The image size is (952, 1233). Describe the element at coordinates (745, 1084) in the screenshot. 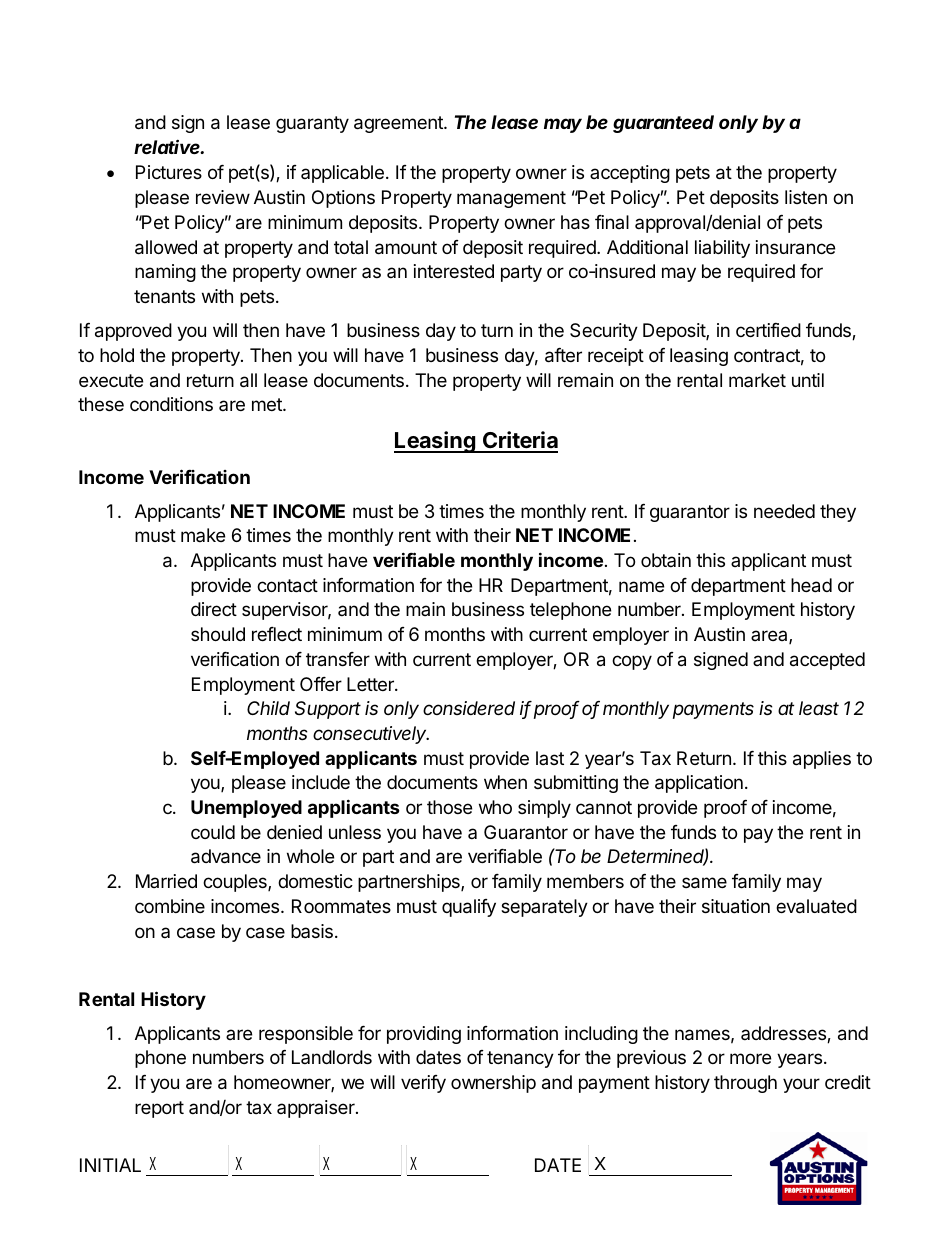

I see `through` at that location.
